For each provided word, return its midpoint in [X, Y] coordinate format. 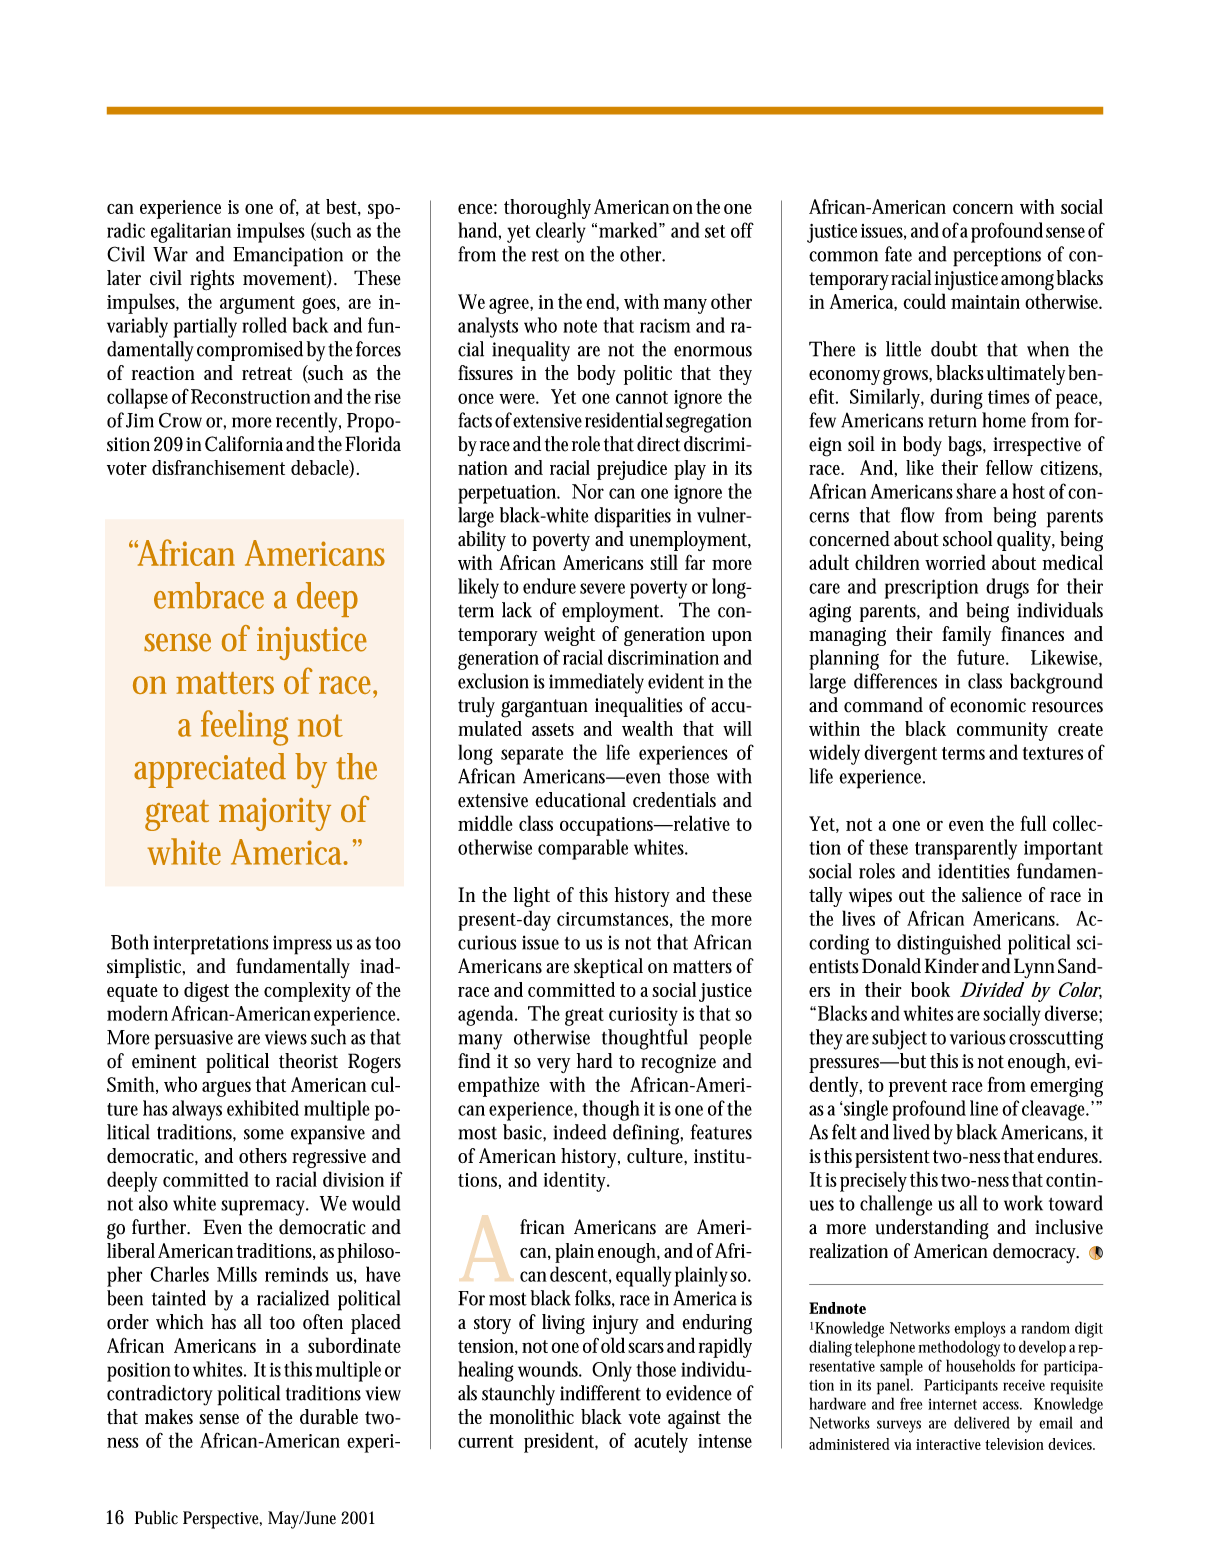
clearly [561, 232]
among [1027, 282]
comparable [583, 849]
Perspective [222, 1520]
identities [974, 871]
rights [212, 280]
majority [275, 814]
